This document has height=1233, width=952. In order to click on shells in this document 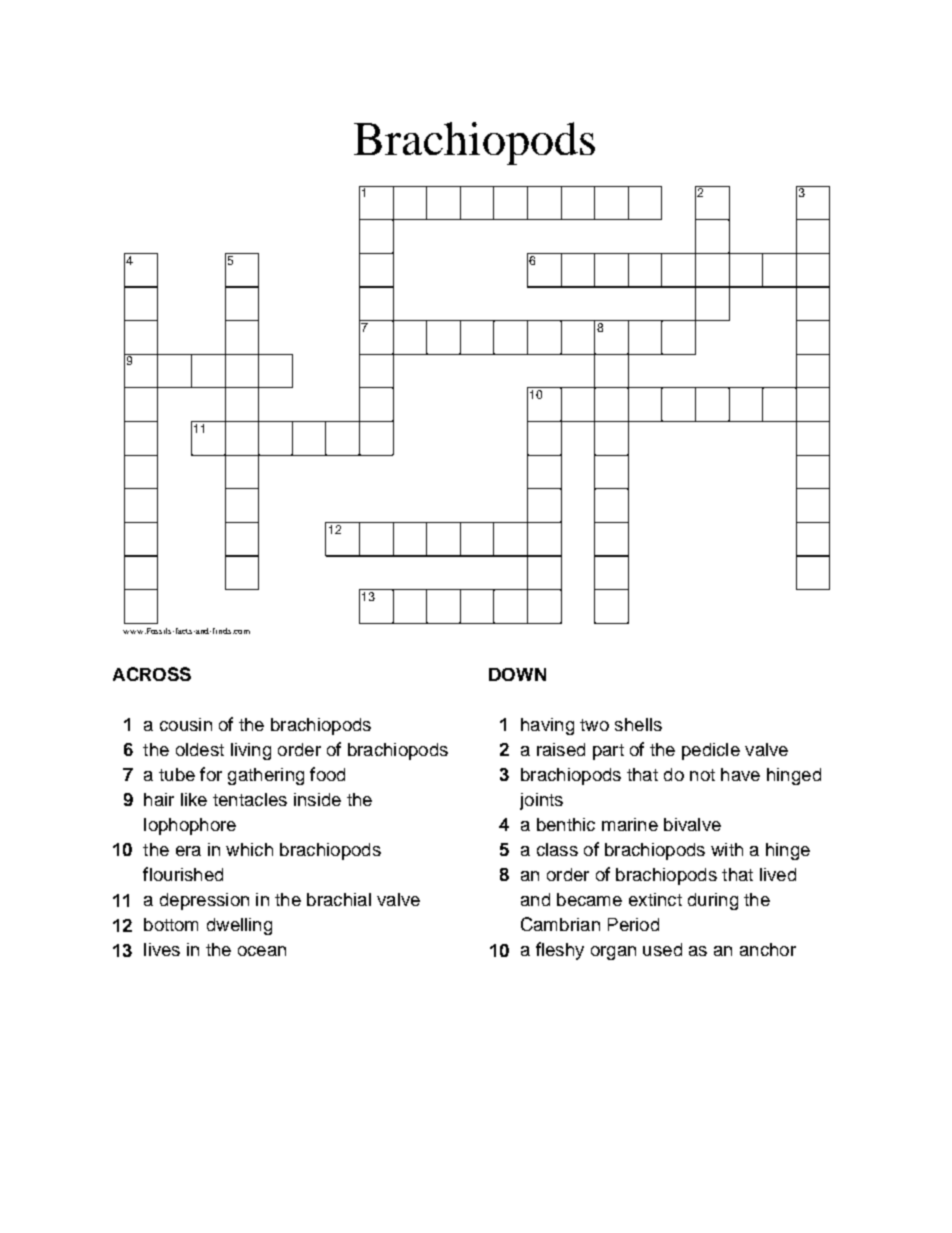, I will do `click(638, 724)`.
